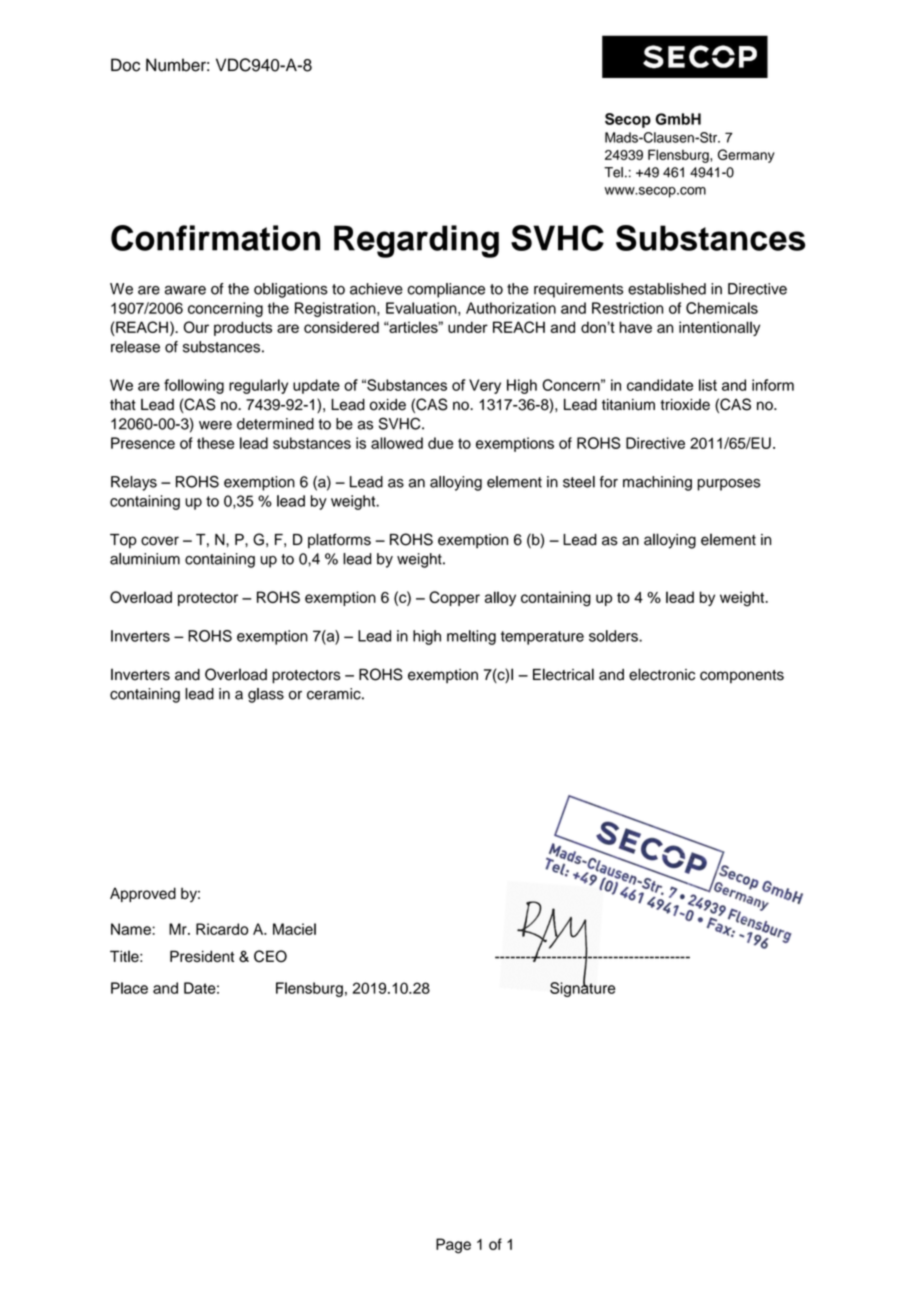 The image size is (924, 1308). What do you see at coordinates (125, 65) in the document?
I see `Doc` at bounding box center [125, 65].
